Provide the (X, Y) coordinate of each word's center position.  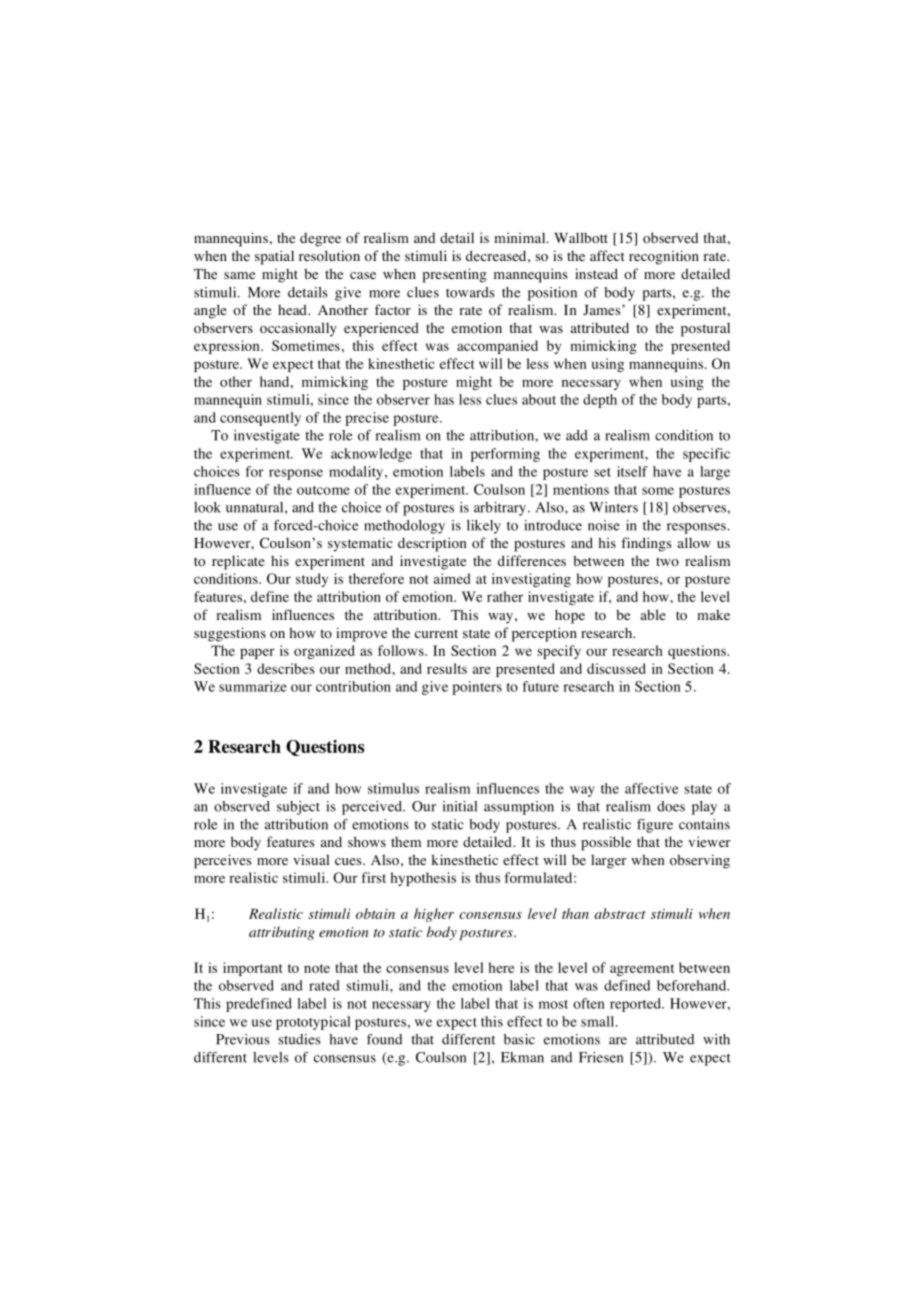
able (653, 614)
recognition (664, 257)
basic (519, 1039)
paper (257, 653)
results (447, 668)
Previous (243, 1039)
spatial (274, 257)
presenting (454, 275)
